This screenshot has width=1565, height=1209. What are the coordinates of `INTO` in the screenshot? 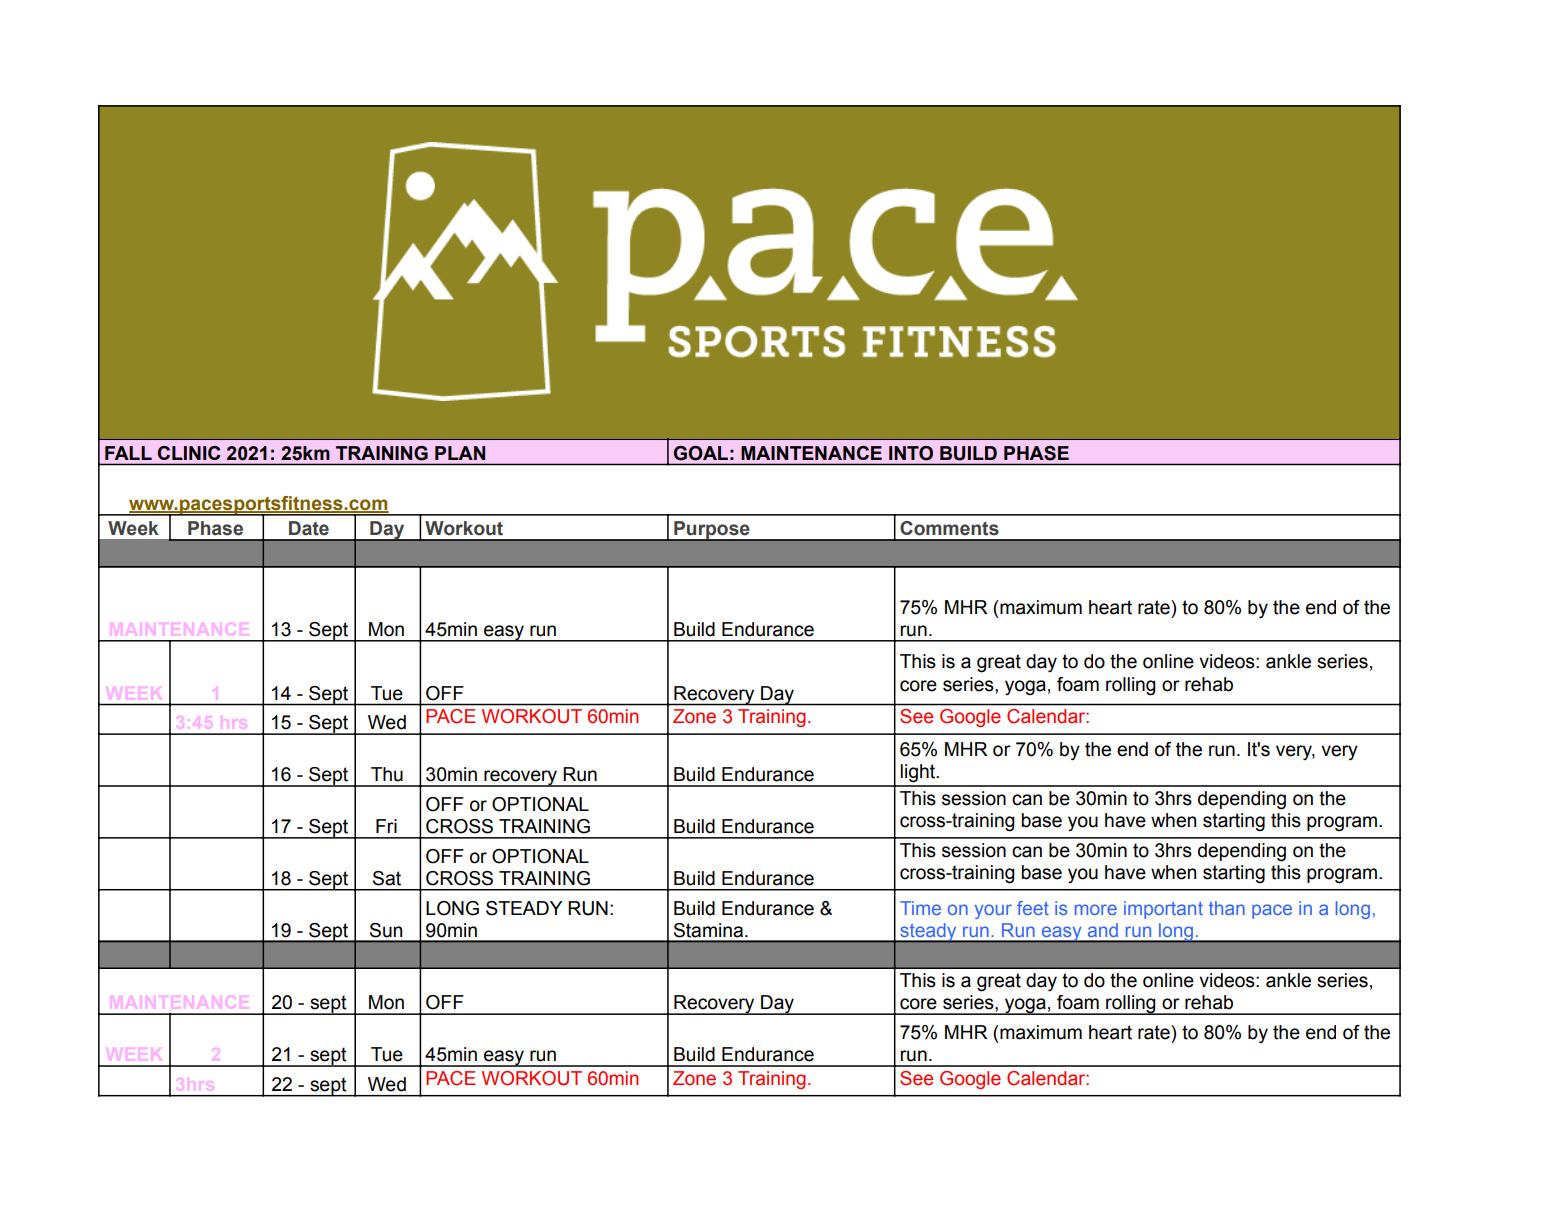 It's located at (911, 453).
